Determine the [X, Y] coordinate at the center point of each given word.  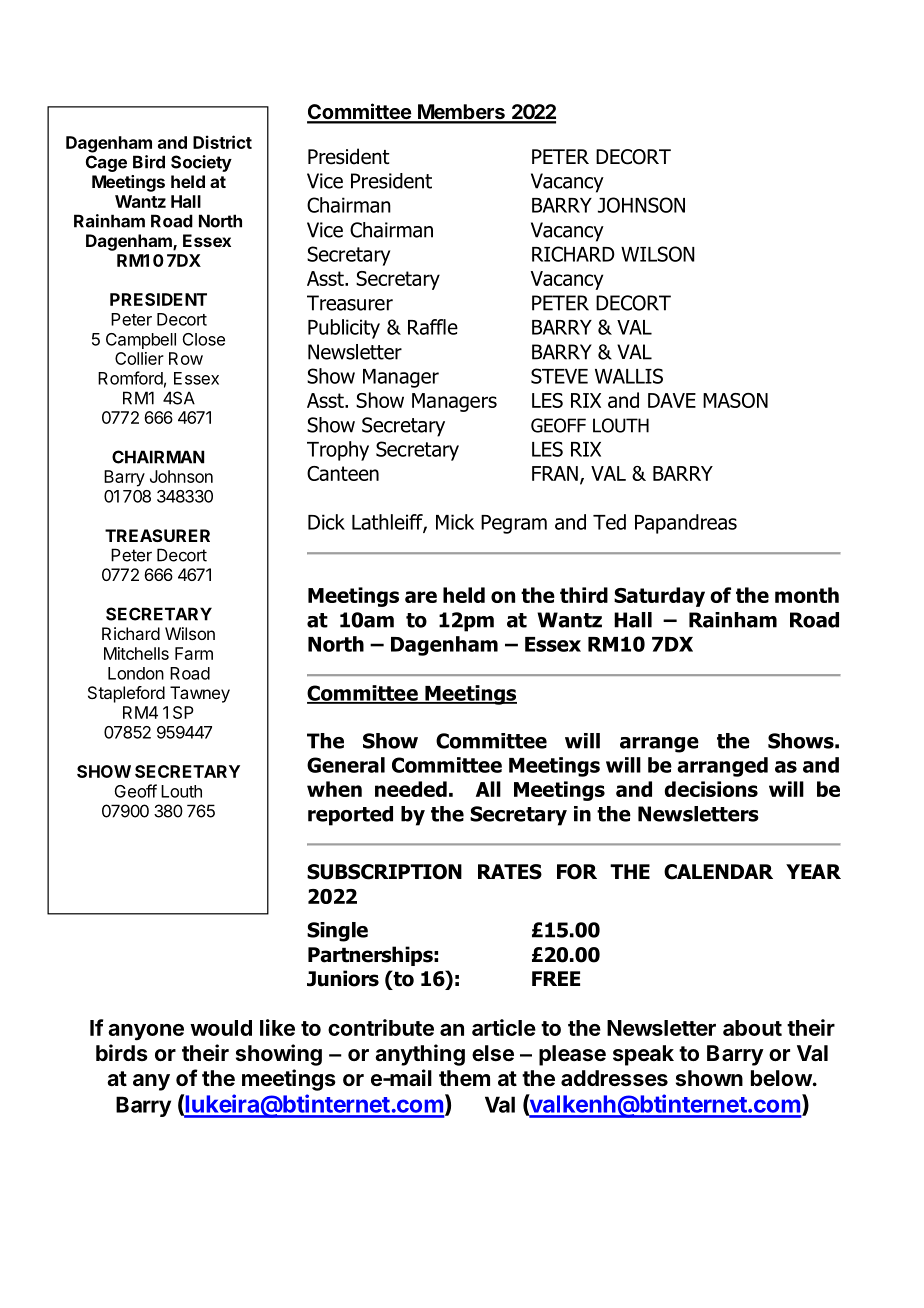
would [221, 1028]
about [752, 1028]
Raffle [433, 327]
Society [201, 163]
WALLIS [629, 376]
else [493, 1053]
